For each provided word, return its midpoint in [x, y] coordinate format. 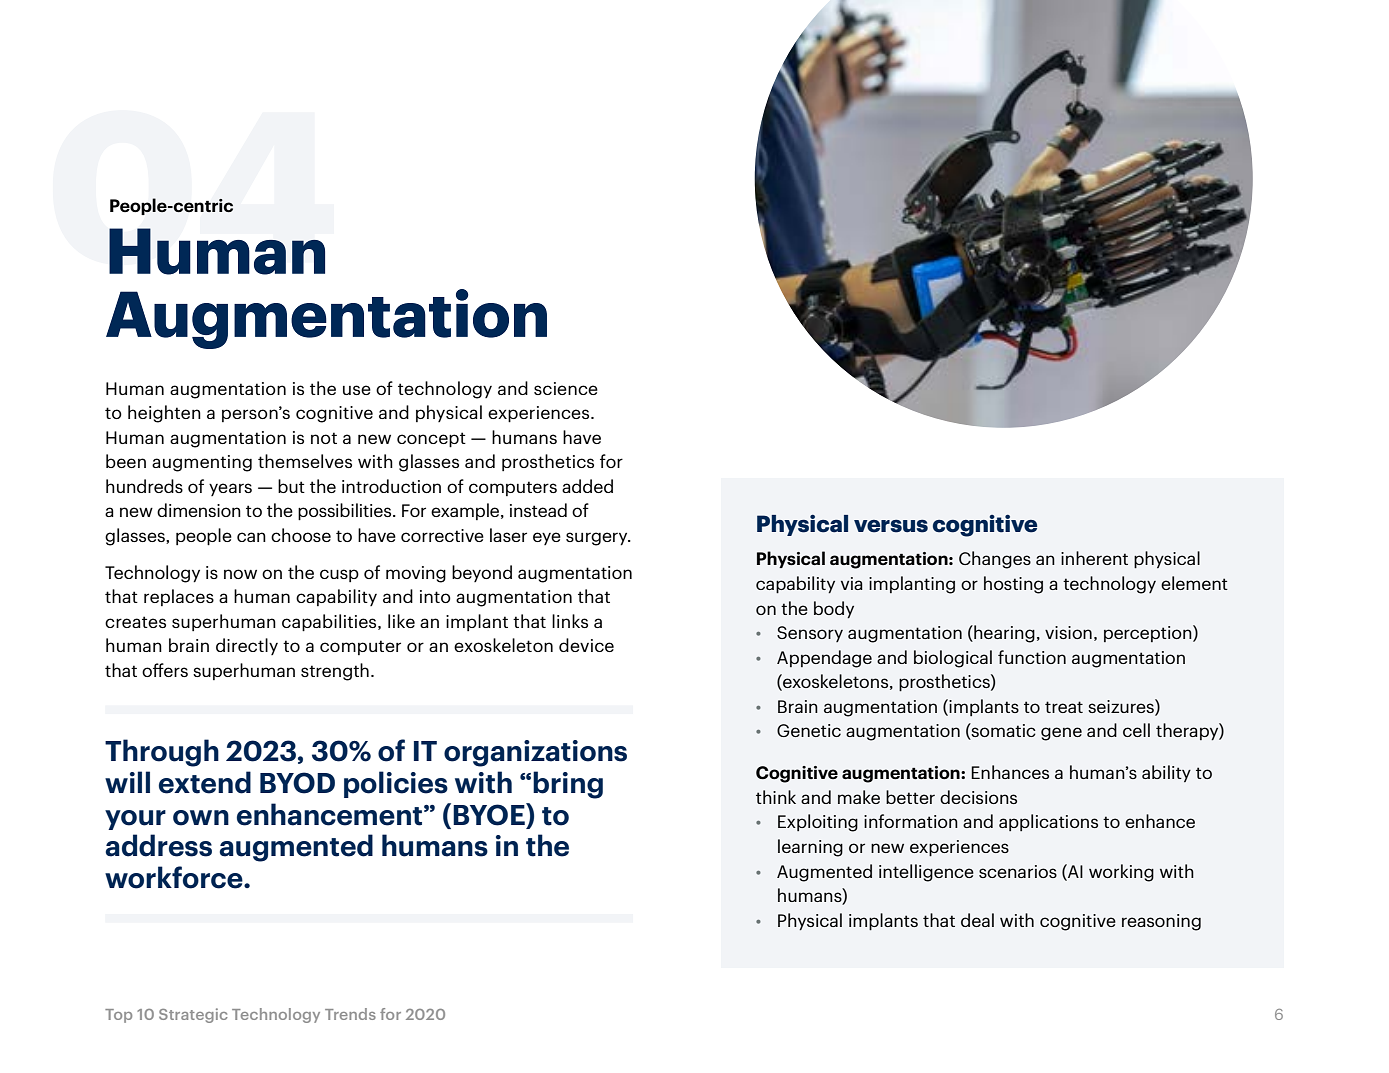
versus [891, 526]
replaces [179, 597]
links [570, 621]
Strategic [193, 1015]
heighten [164, 414]
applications [1048, 822]
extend [205, 782]
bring [568, 785]
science [566, 388]
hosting [1013, 585]
